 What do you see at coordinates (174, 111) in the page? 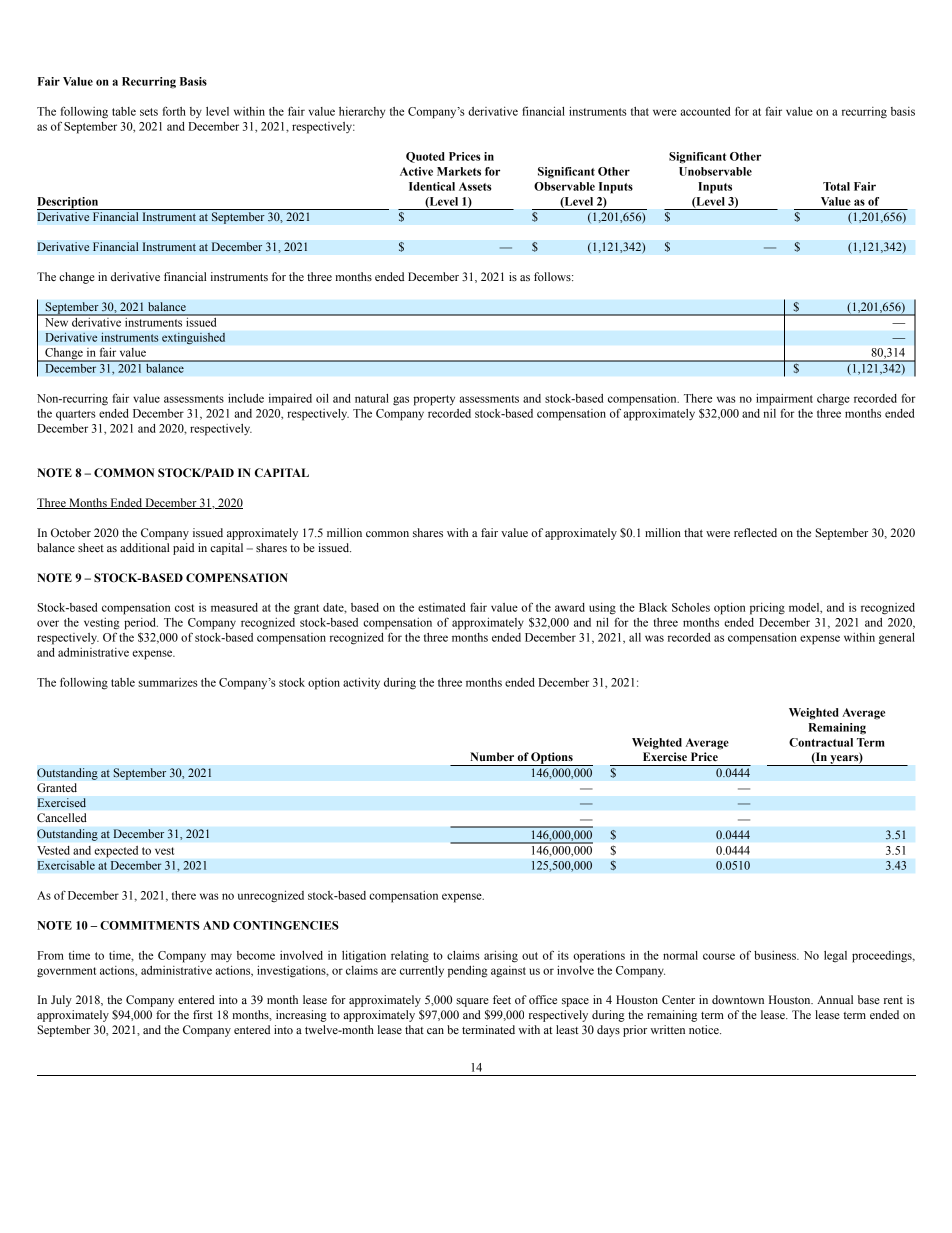
I see `forth` at bounding box center [174, 111].
